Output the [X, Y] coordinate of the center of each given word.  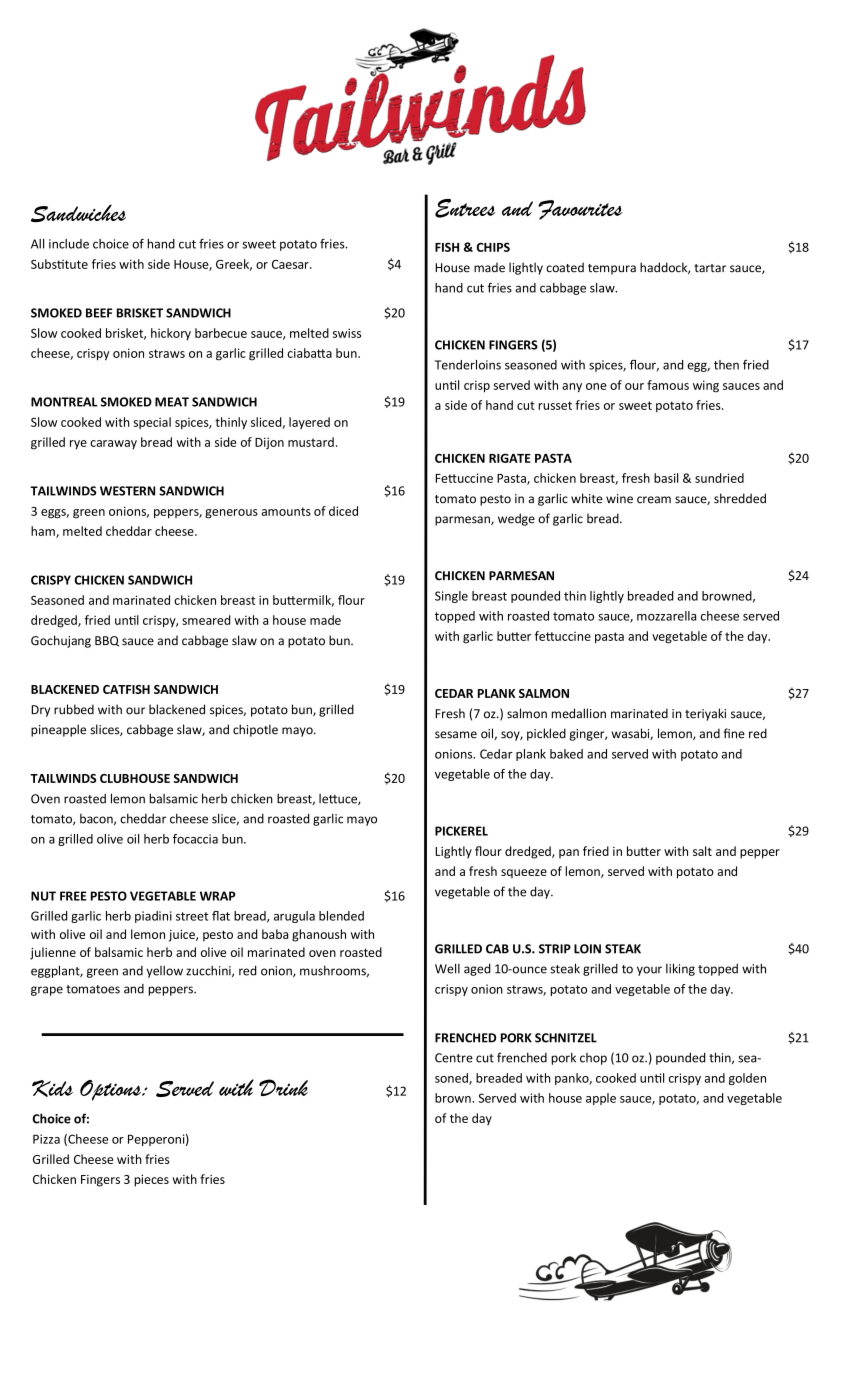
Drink [283, 1087]
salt [702, 851]
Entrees [465, 208]
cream [654, 500]
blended [341, 916]
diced [343, 511]
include [69, 244]
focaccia [195, 839]
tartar [710, 268]
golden [747, 1079]
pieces [151, 1181]
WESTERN [127, 491]
